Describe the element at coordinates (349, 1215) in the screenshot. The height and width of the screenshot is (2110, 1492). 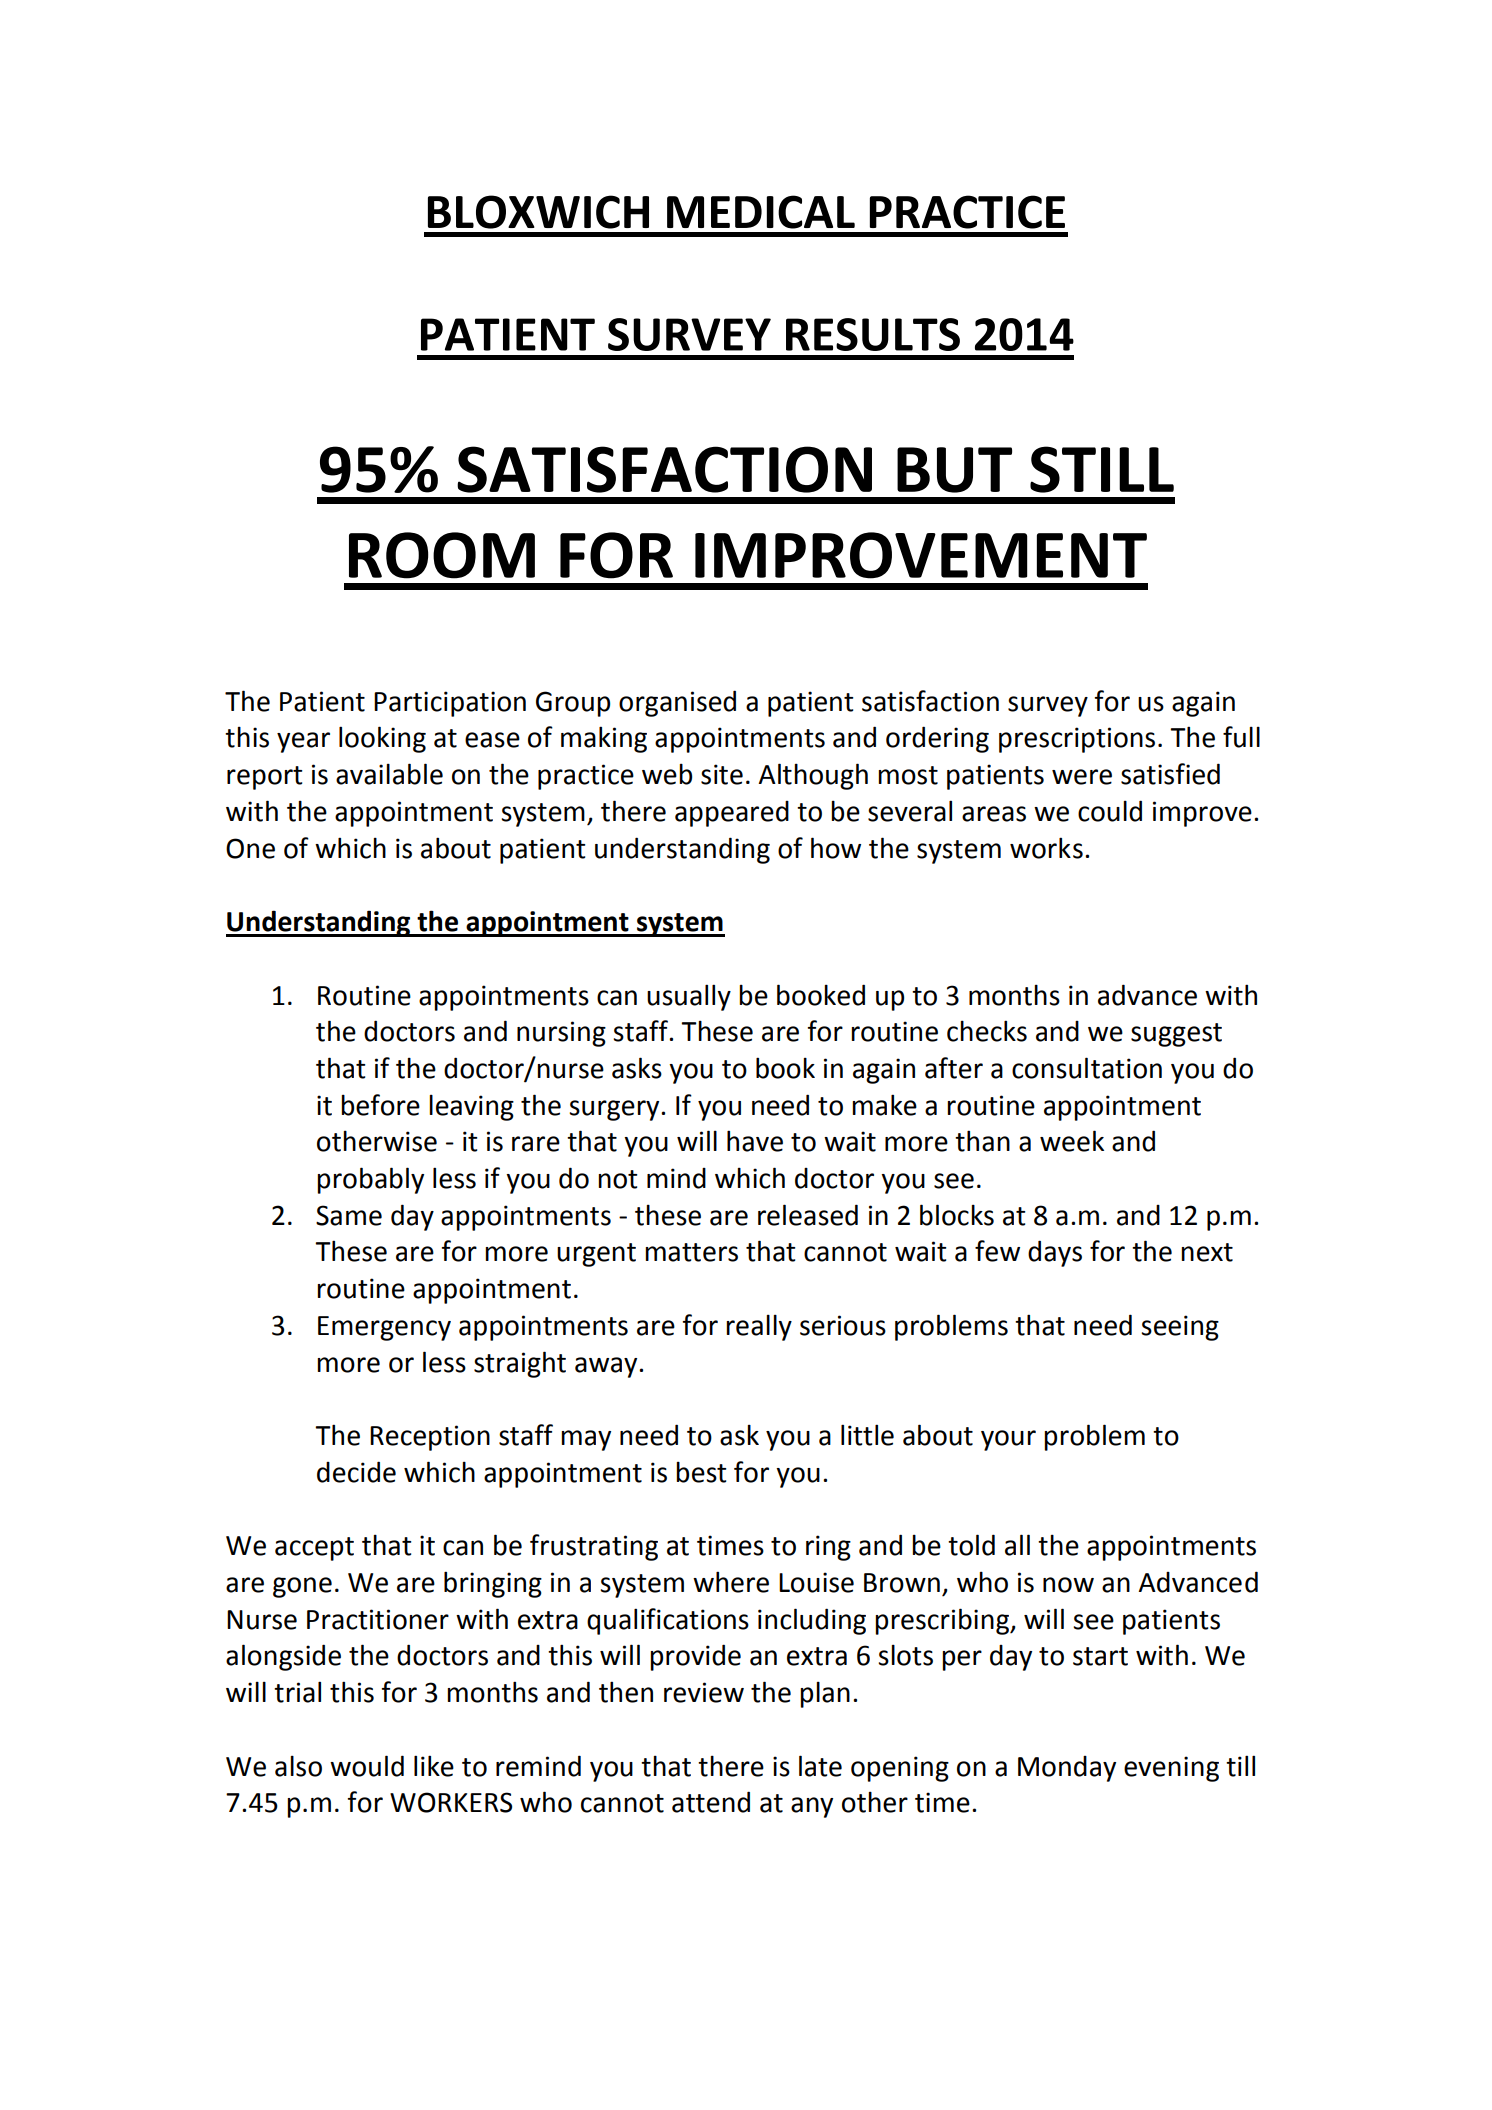
I see `Same` at that location.
